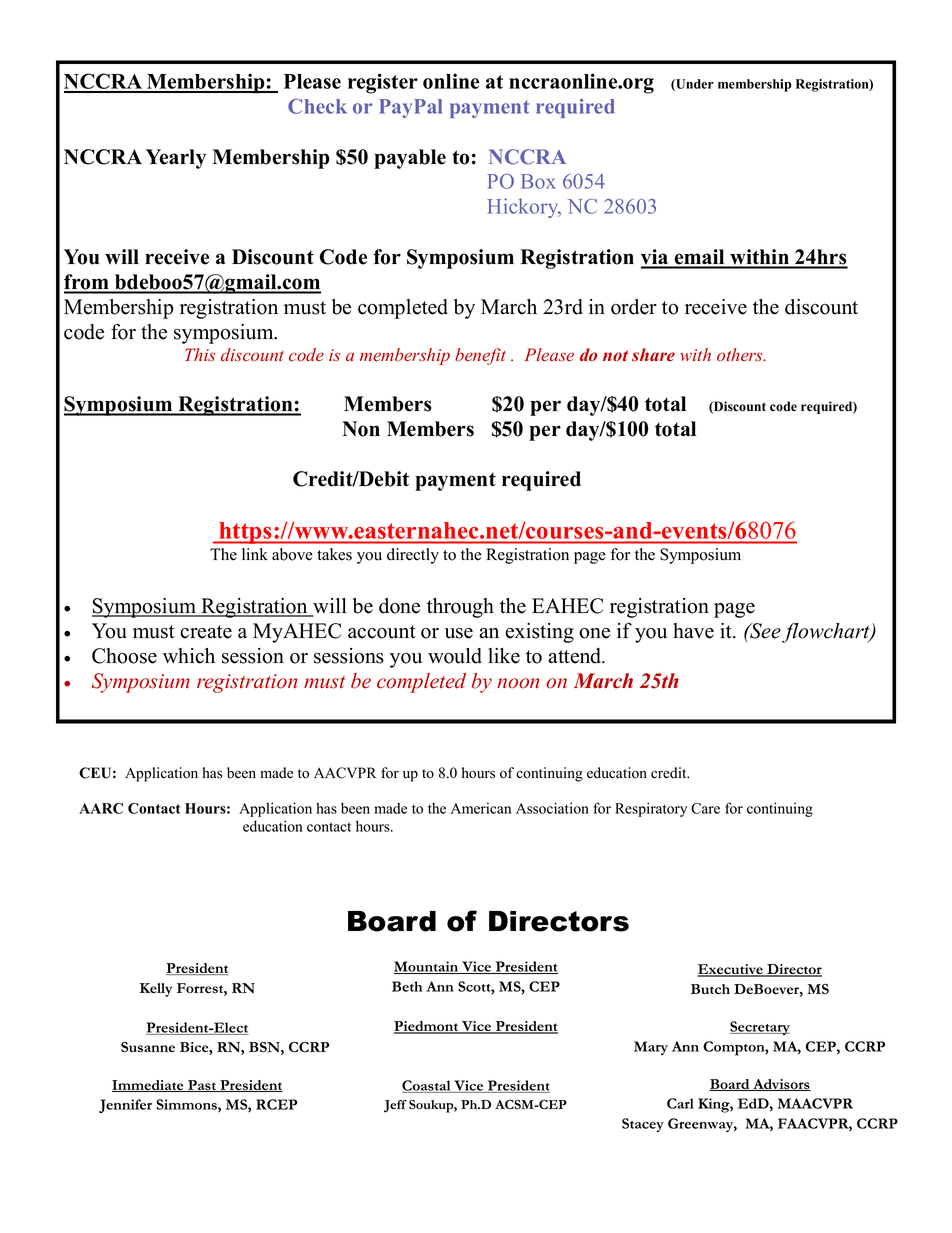 This screenshot has height=1233, width=952. Describe the element at coordinates (460, 608) in the screenshot. I see `through` at that location.
